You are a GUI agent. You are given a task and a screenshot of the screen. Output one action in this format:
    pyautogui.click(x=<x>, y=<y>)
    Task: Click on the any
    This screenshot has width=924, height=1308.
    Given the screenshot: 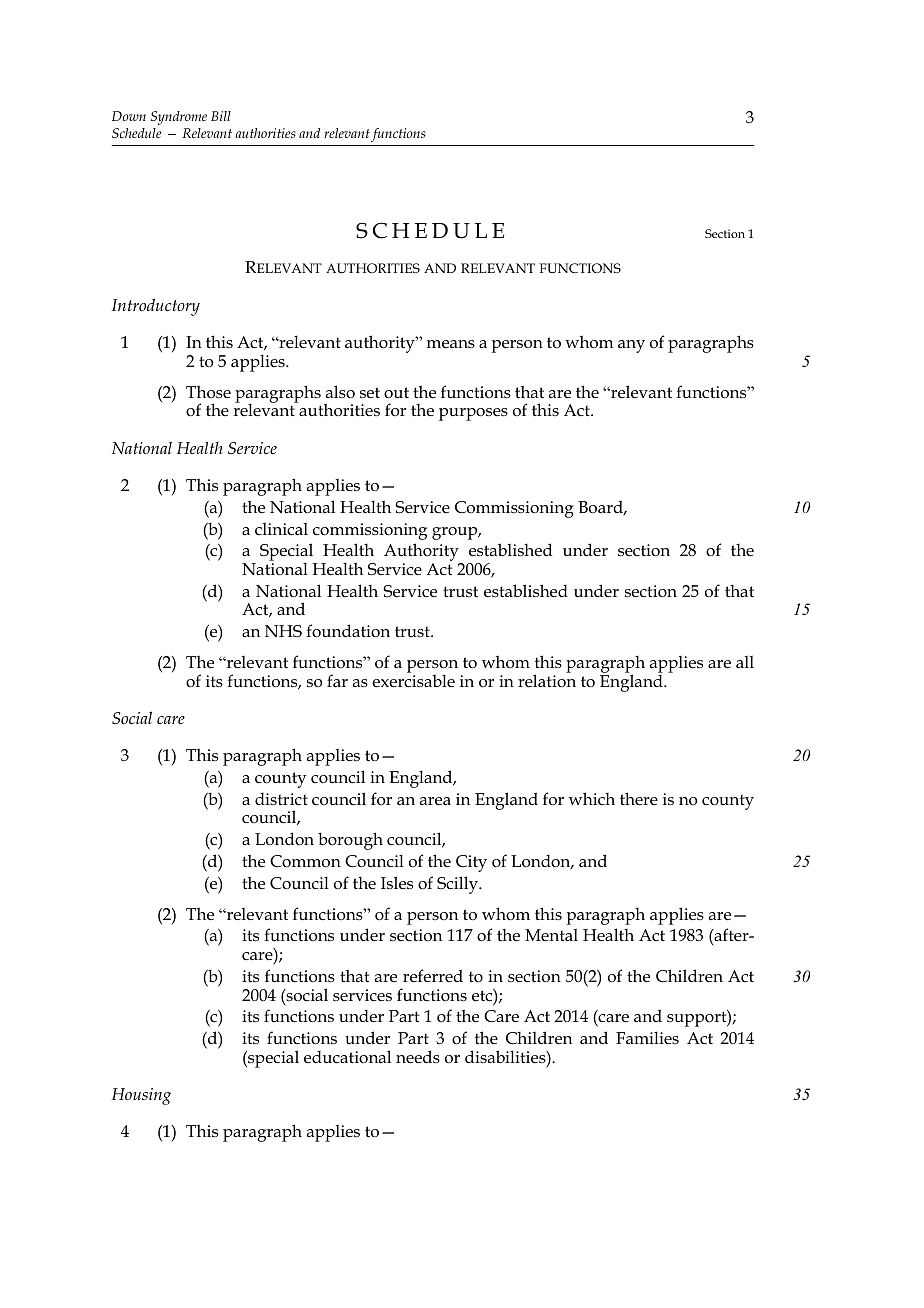 What is the action you would take?
    pyautogui.click(x=631, y=346)
